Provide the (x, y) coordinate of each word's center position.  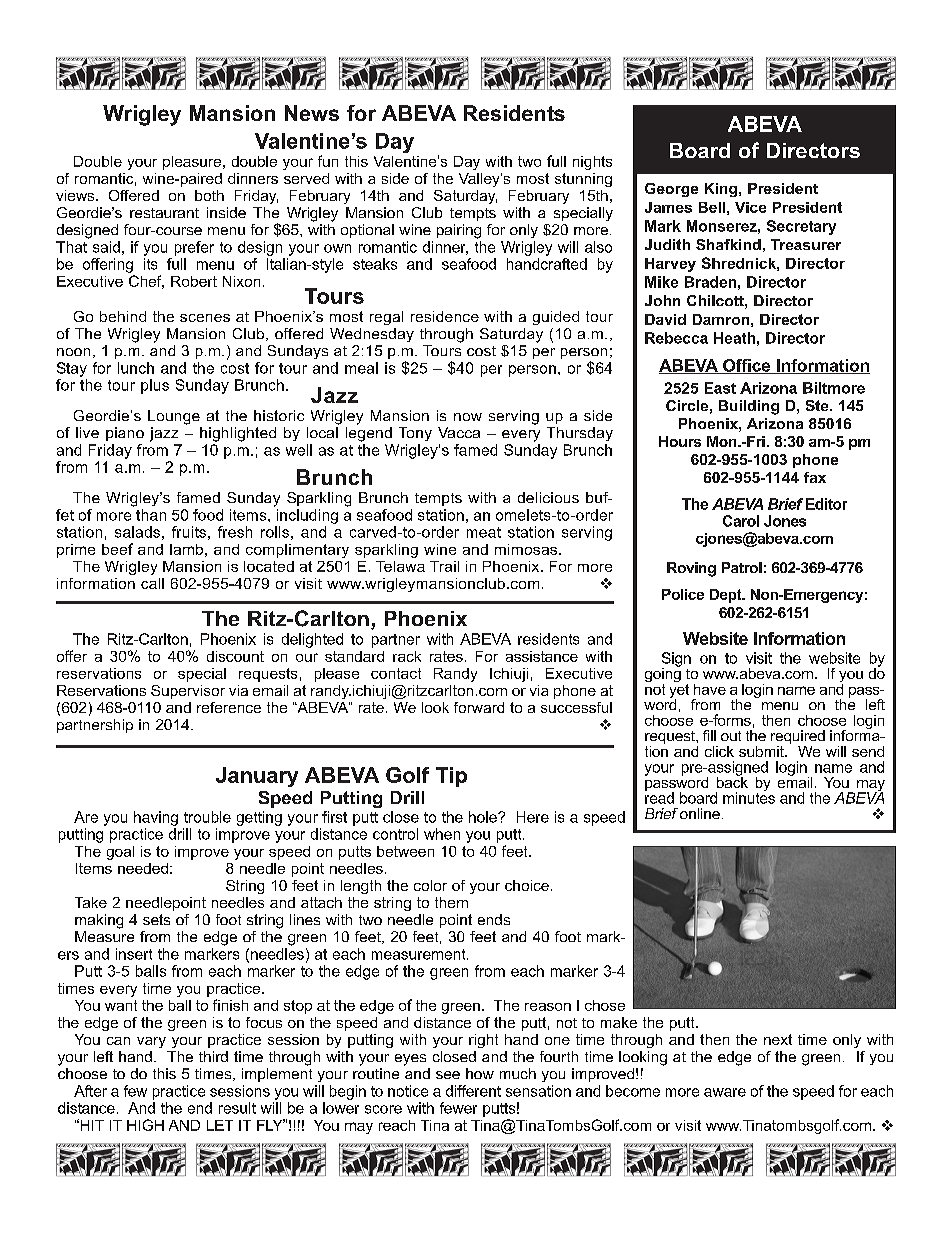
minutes (749, 797)
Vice (750, 207)
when (442, 834)
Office (747, 366)
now (468, 417)
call (152, 583)
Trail (444, 566)
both (209, 195)
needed (143, 868)
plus (155, 386)
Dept (727, 596)
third (213, 1056)
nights (592, 163)
